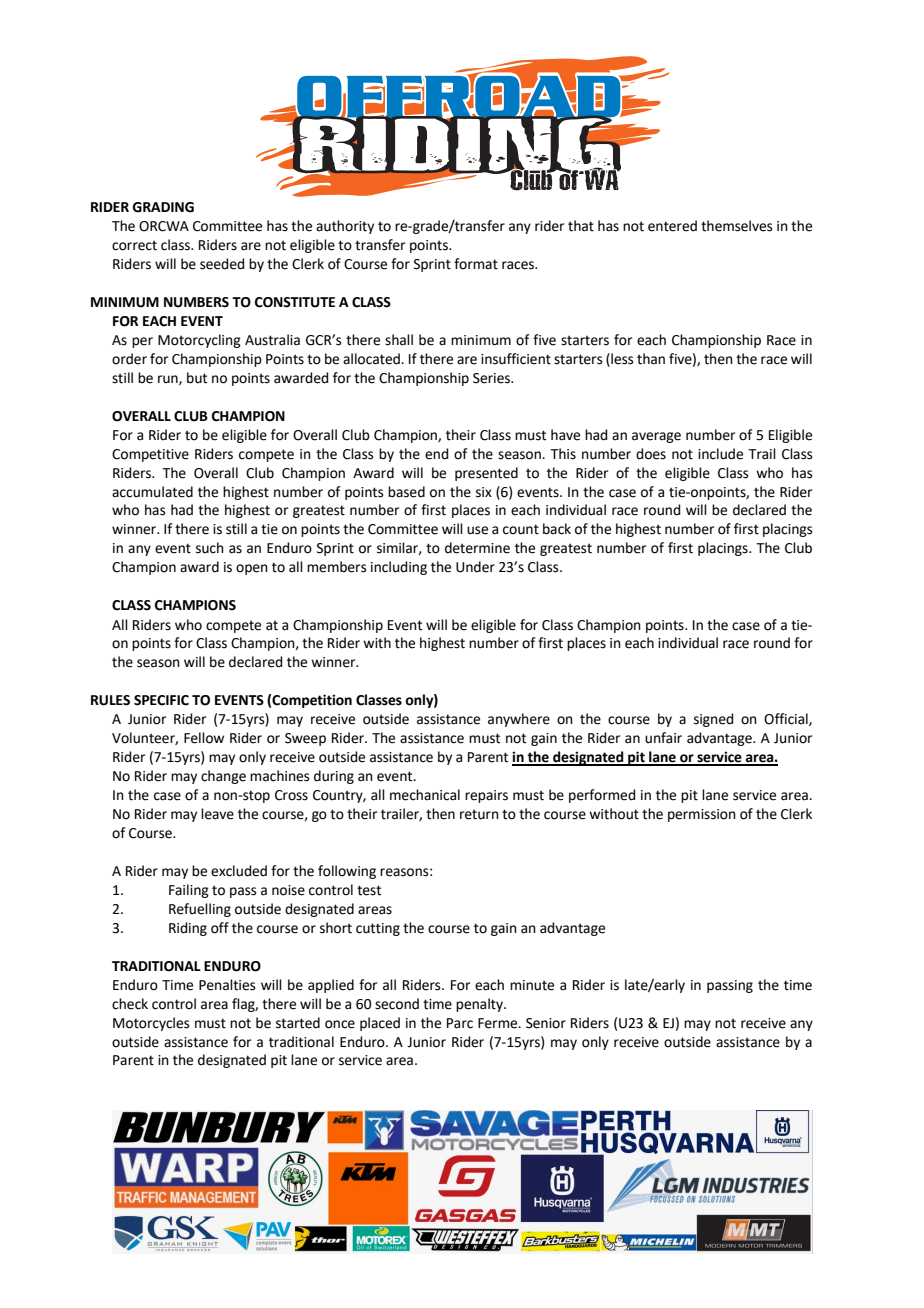  Describe the element at coordinates (476, 264) in the screenshot. I see `format` at that location.
